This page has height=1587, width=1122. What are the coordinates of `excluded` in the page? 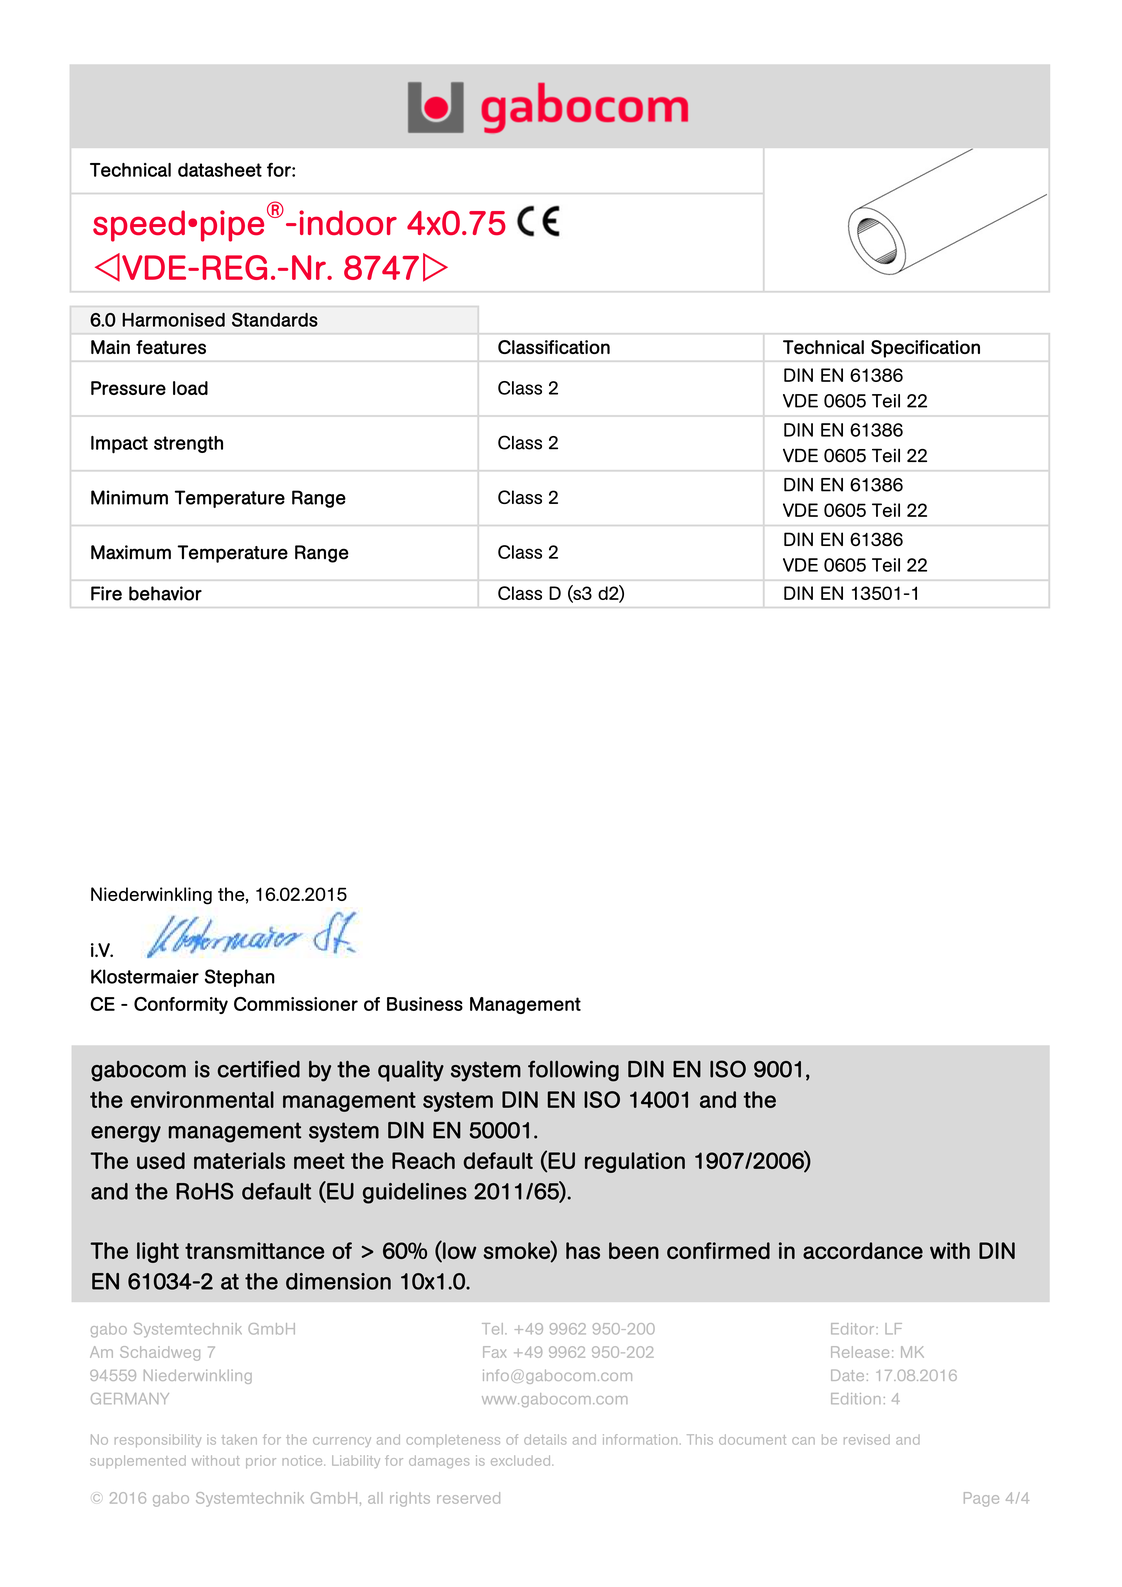 It's located at (522, 1460).
